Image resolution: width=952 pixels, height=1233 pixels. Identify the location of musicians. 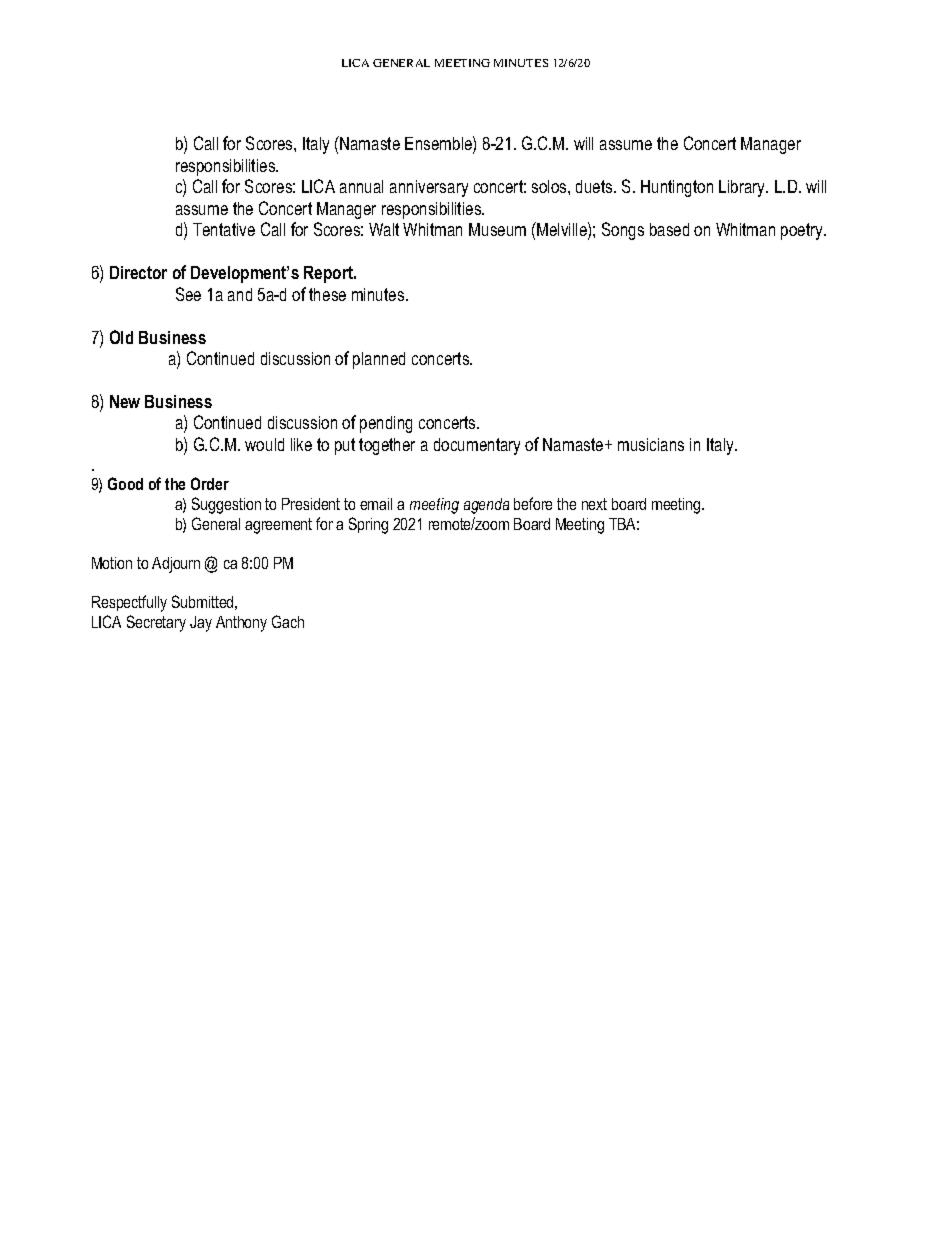
(651, 444).
